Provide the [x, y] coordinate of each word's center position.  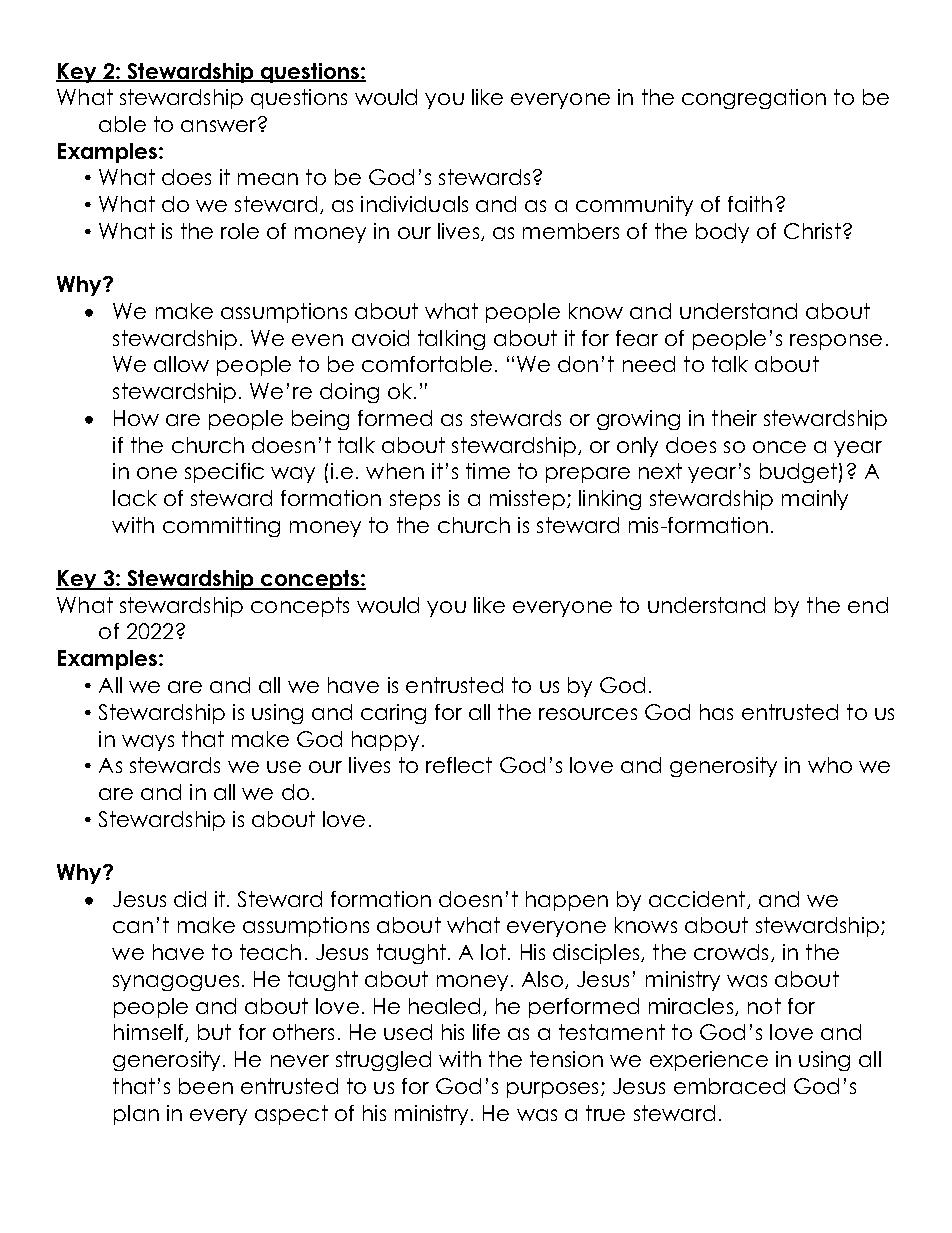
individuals [414, 204]
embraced [729, 1086]
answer [220, 125]
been [206, 1086]
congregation [754, 99]
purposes [552, 1090]
